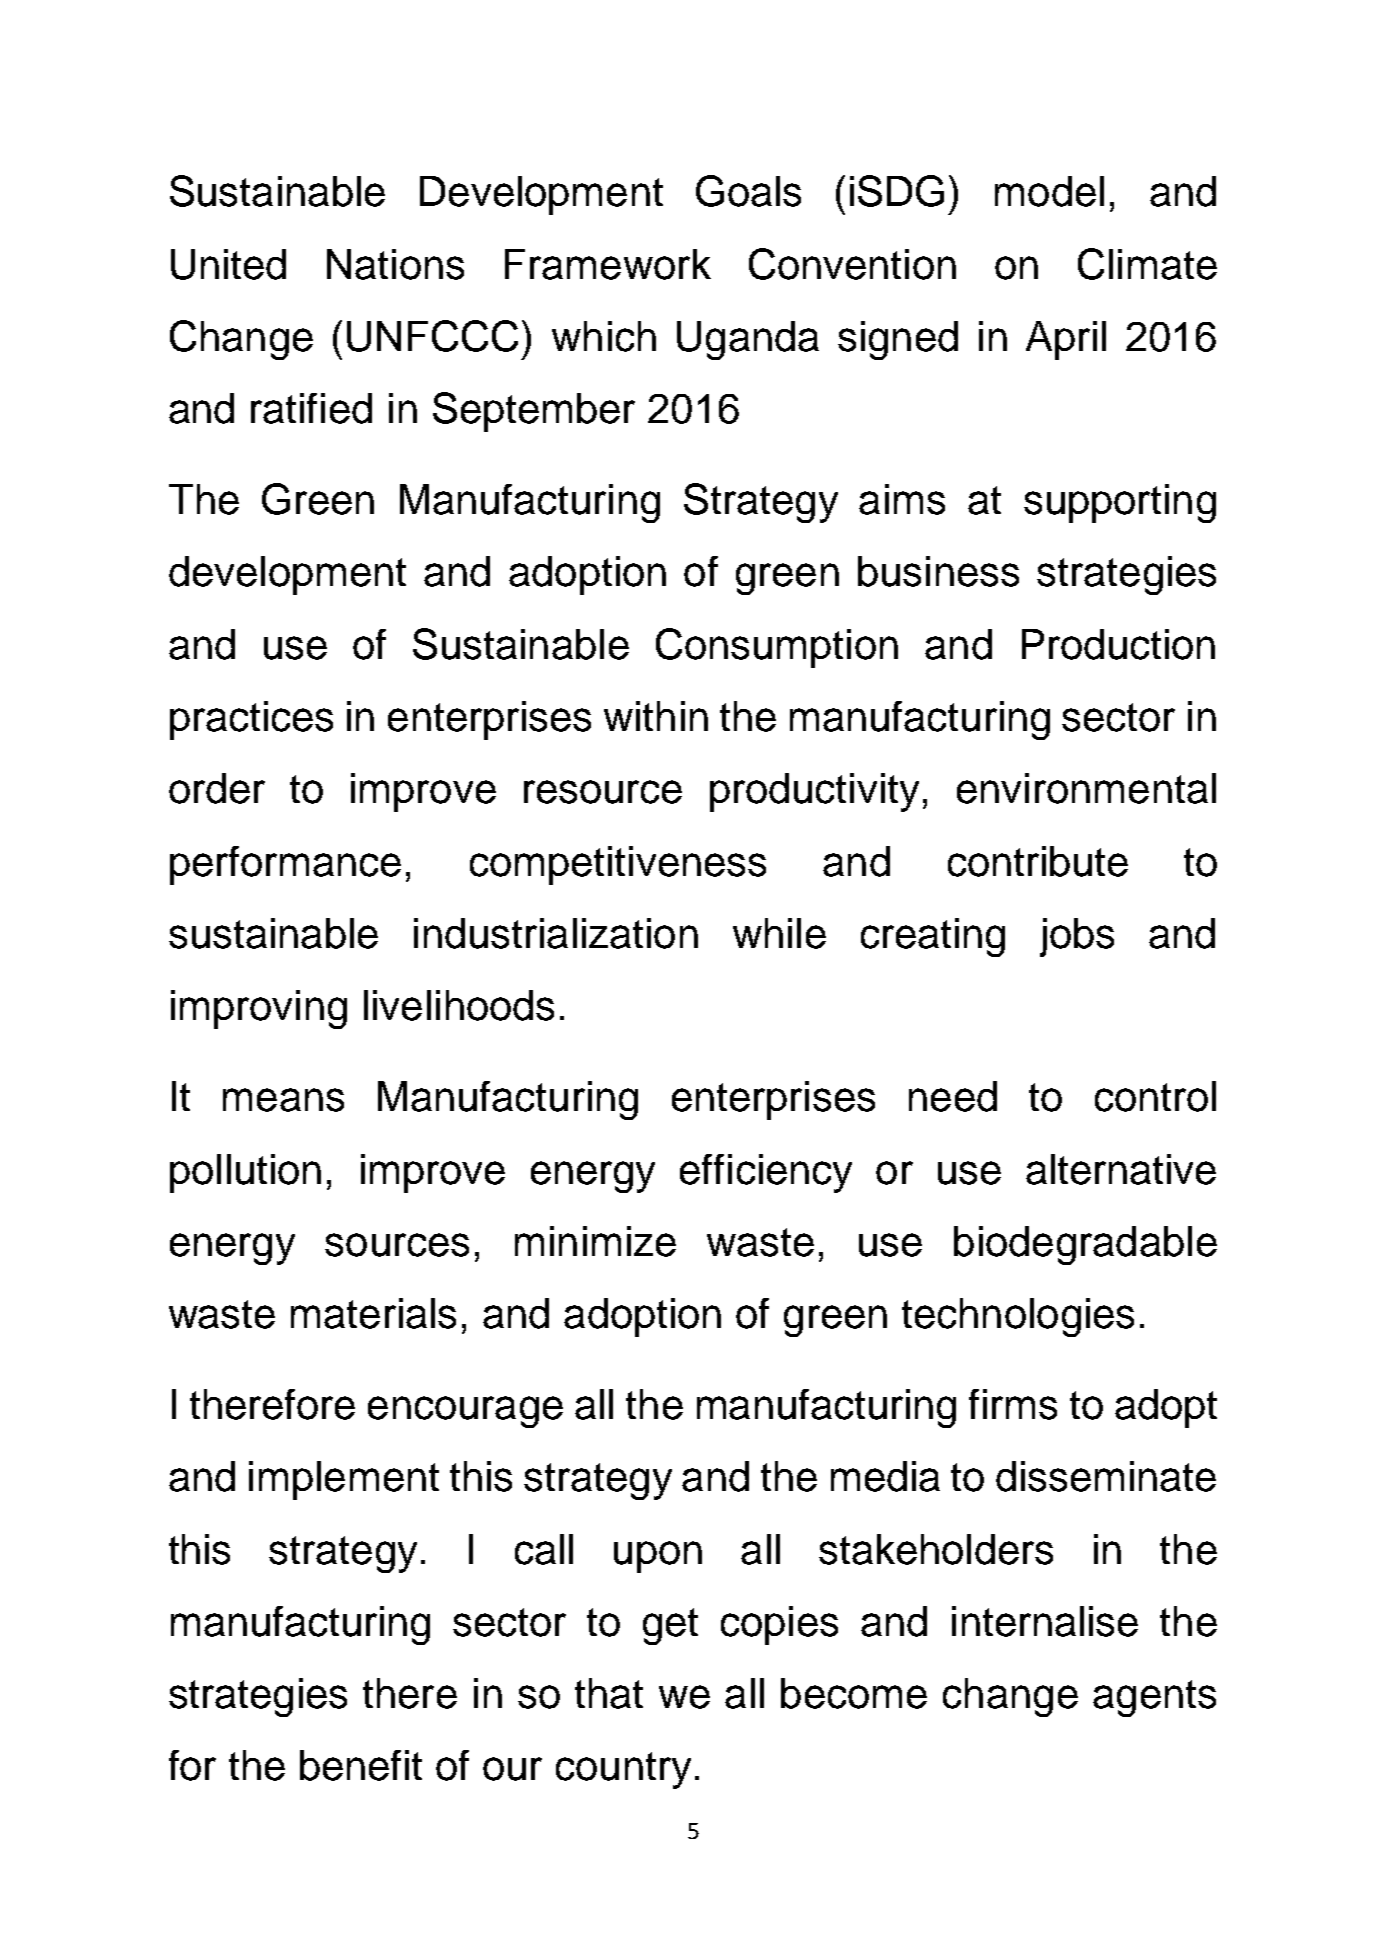 This screenshot has width=1386, height=1960. Describe the element at coordinates (1118, 644) in the screenshot. I see `Production` at that location.
